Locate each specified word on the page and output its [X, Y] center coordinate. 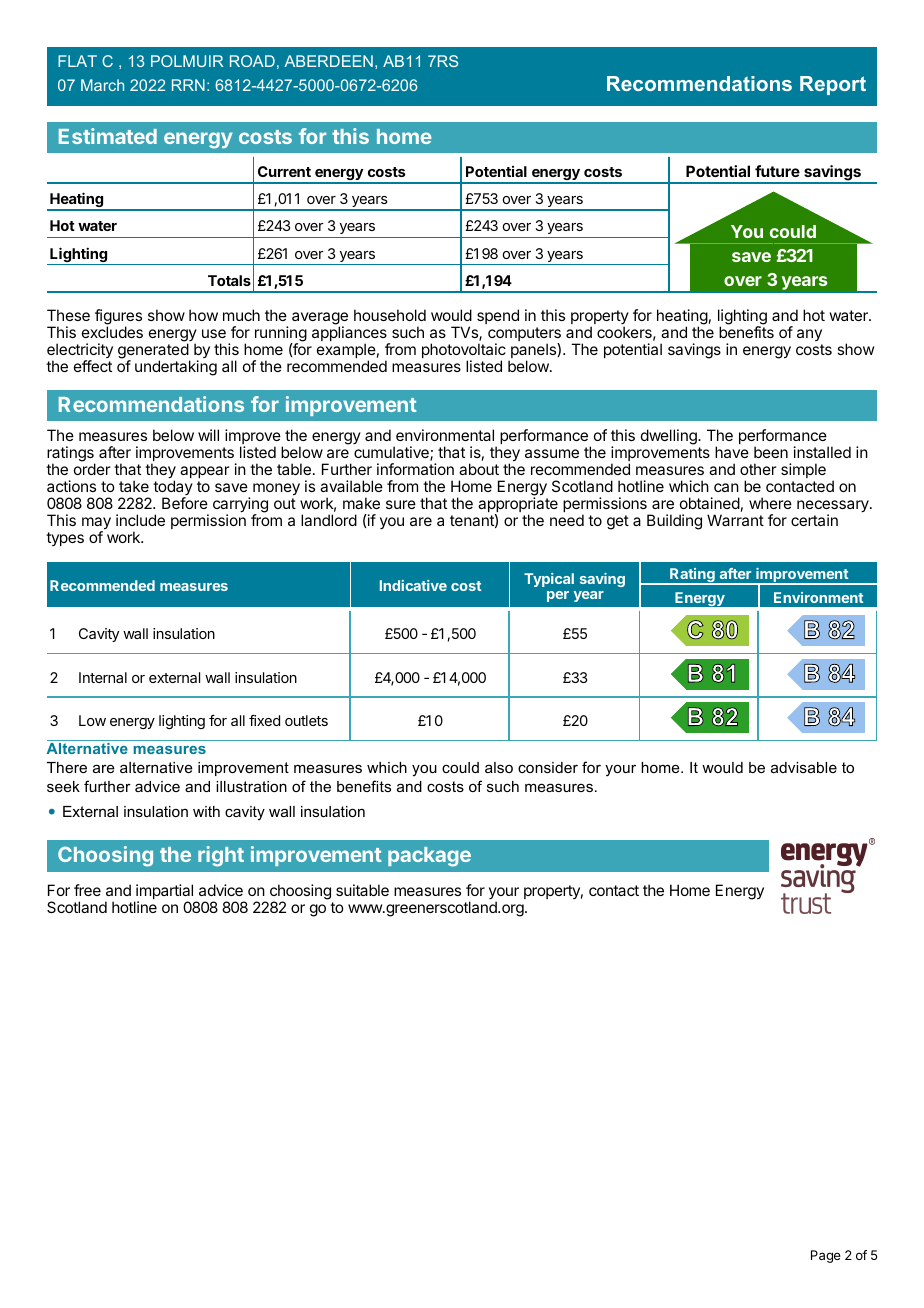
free [87, 890]
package [429, 857]
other [758, 469]
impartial [165, 893]
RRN [188, 85]
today [173, 489]
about [479, 469]
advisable [804, 767]
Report [833, 85]
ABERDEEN [328, 61]
